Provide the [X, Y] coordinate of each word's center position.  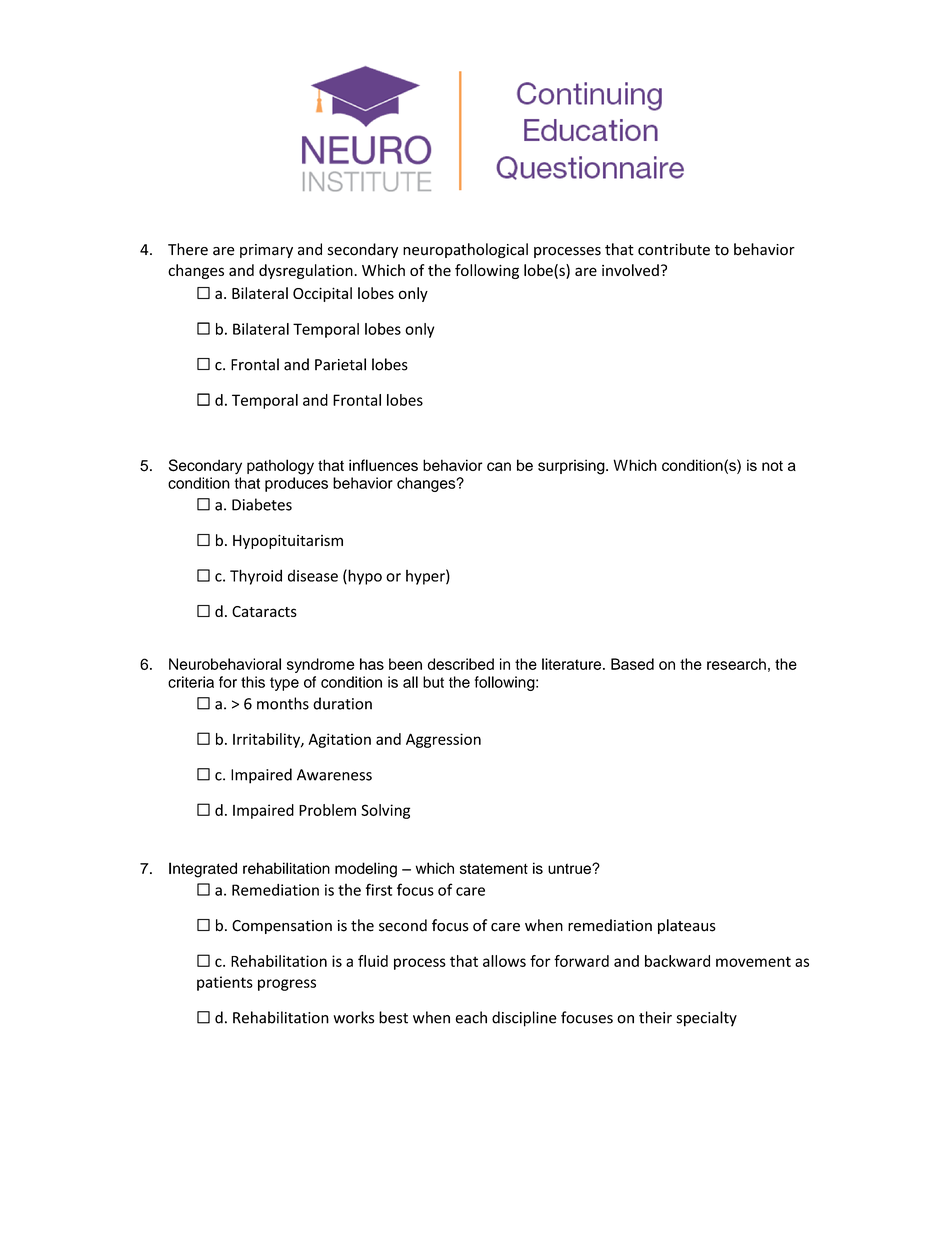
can [499, 466]
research [736, 664]
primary [266, 251]
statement [494, 868]
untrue [570, 868]
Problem [327, 810]
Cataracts [264, 611]
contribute [674, 249]
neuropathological [465, 250]
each [471, 1017]
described [461, 664]
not [772, 466]
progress [287, 985]
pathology [280, 467]
